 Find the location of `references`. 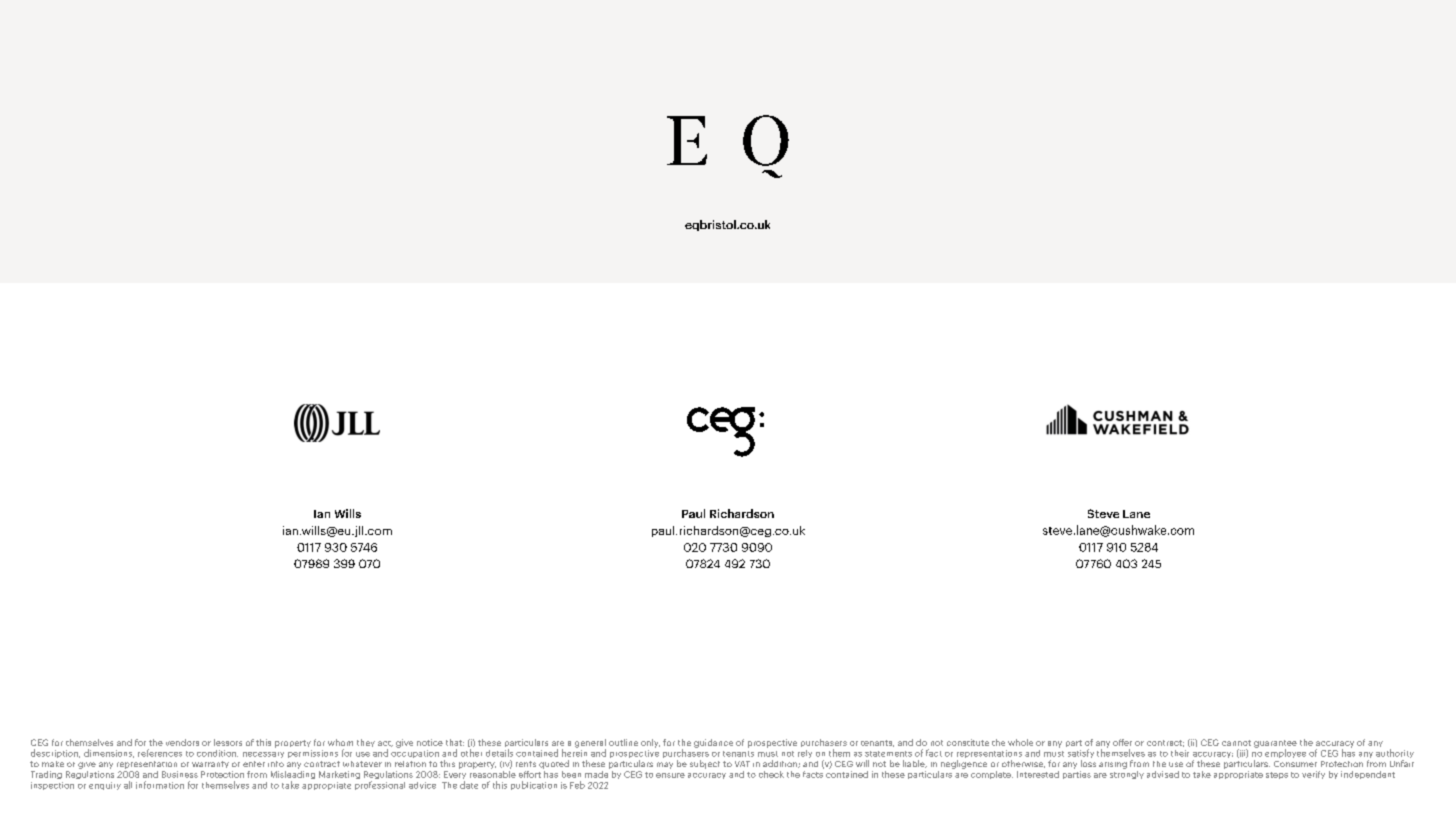

references is located at coordinates (160, 753).
